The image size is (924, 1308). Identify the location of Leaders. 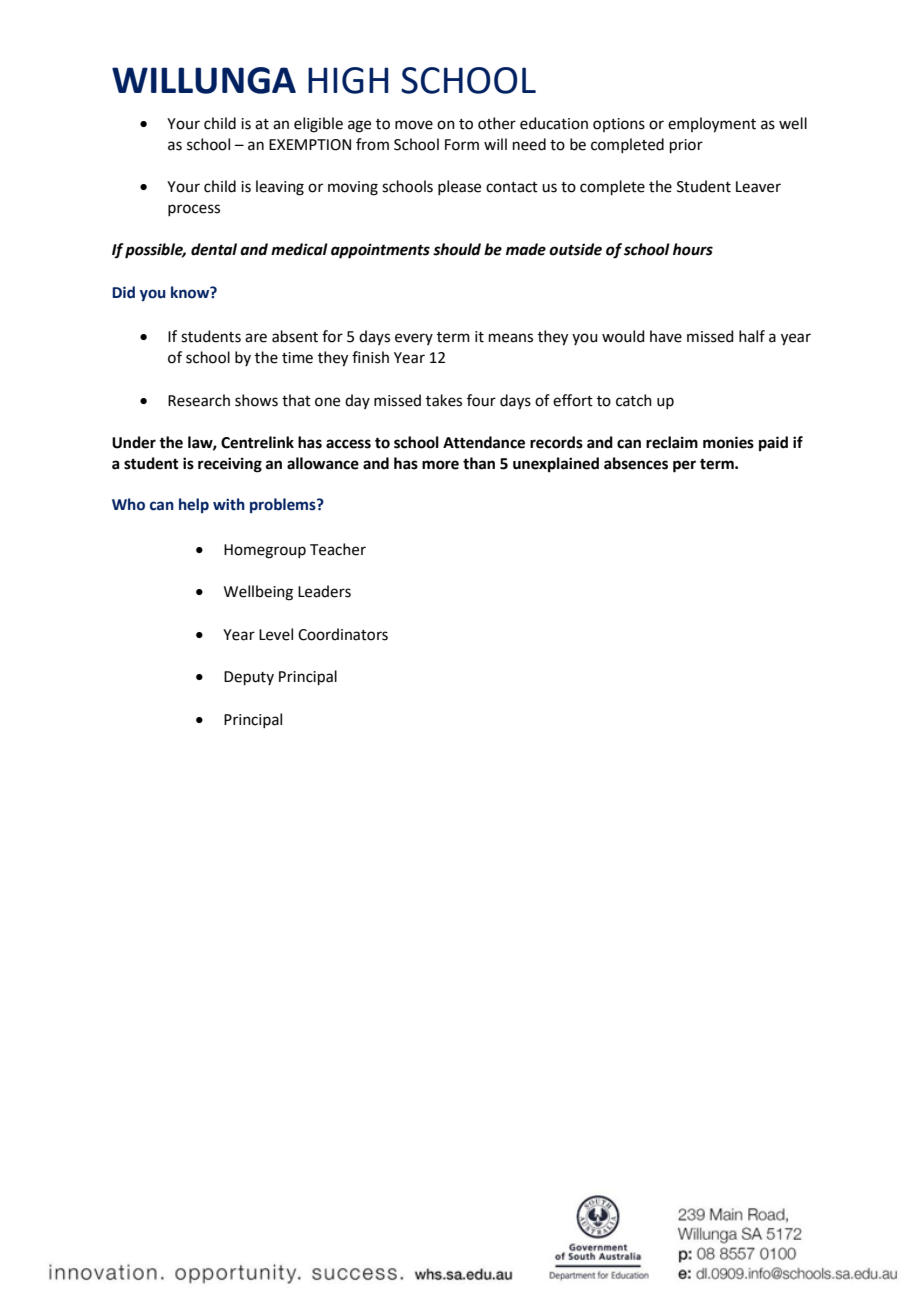
(324, 591).
